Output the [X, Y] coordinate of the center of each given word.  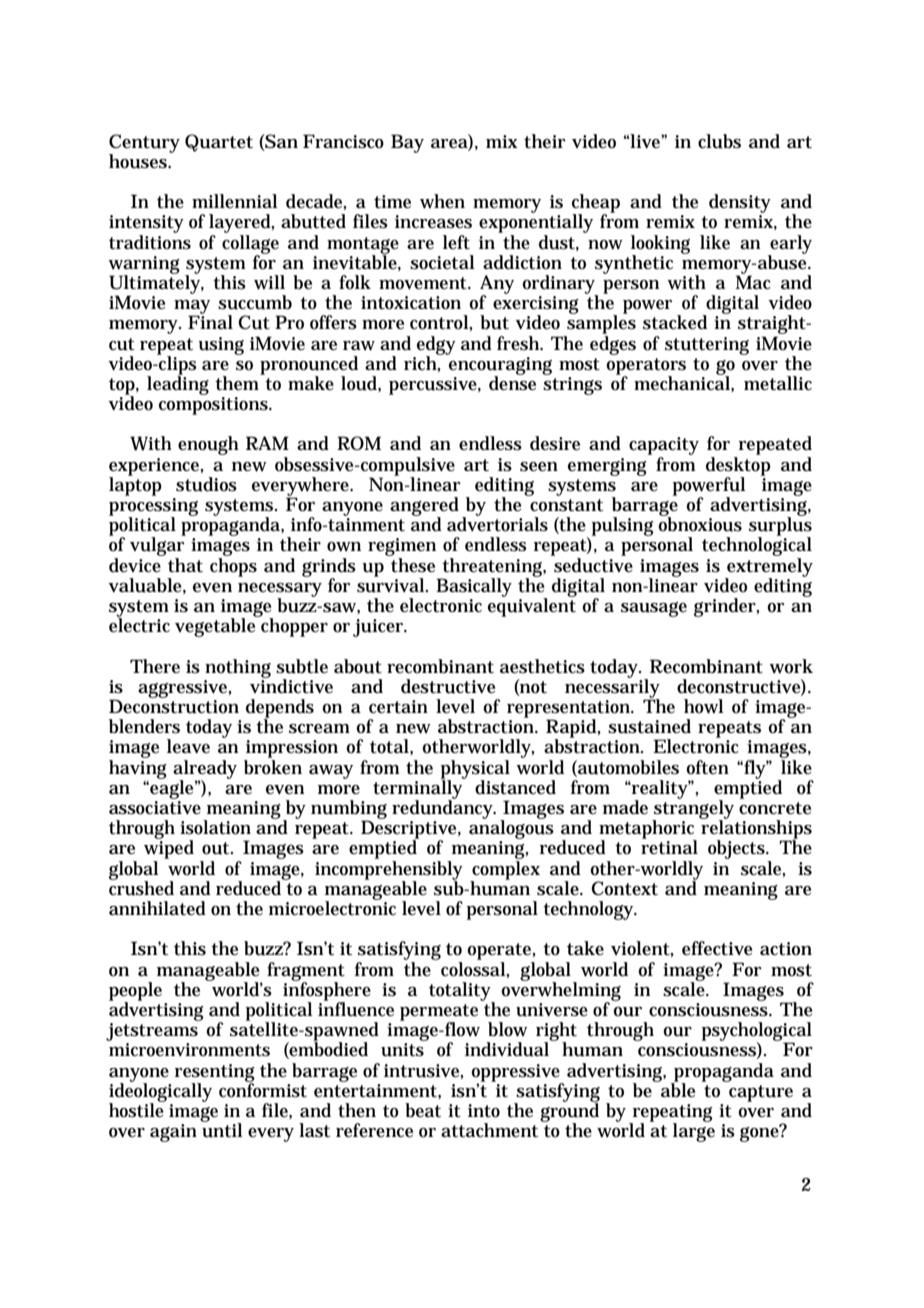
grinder [725, 607]
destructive [448, 686]
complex [505, 870]
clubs [719, 141]
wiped [169, 848]
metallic [778, 383]
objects [736, 849]
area [449, 144]
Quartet [219, 143]
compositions [213, 406]
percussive [433, 386]
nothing [238, 668]
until [222, 1129]
